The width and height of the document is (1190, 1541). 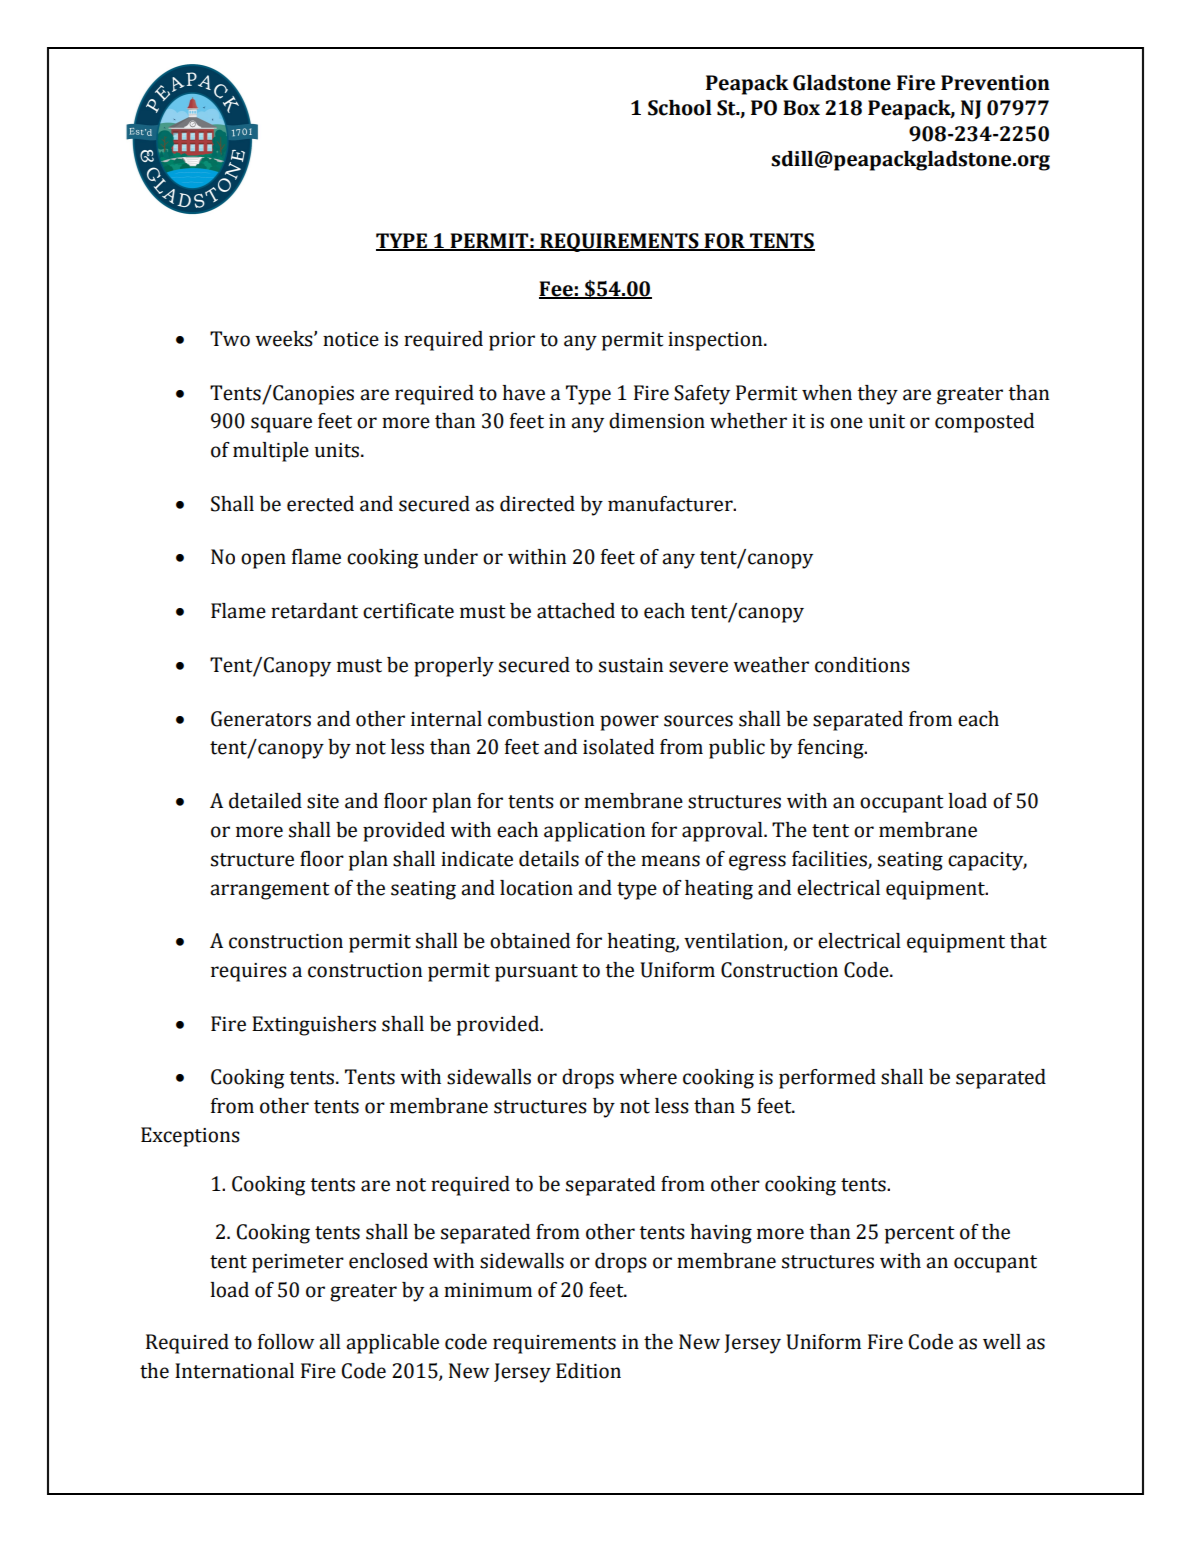 What do you see at coordinates (320, 504) in the document?
I see `erected` at bounding box center [320, 504].
